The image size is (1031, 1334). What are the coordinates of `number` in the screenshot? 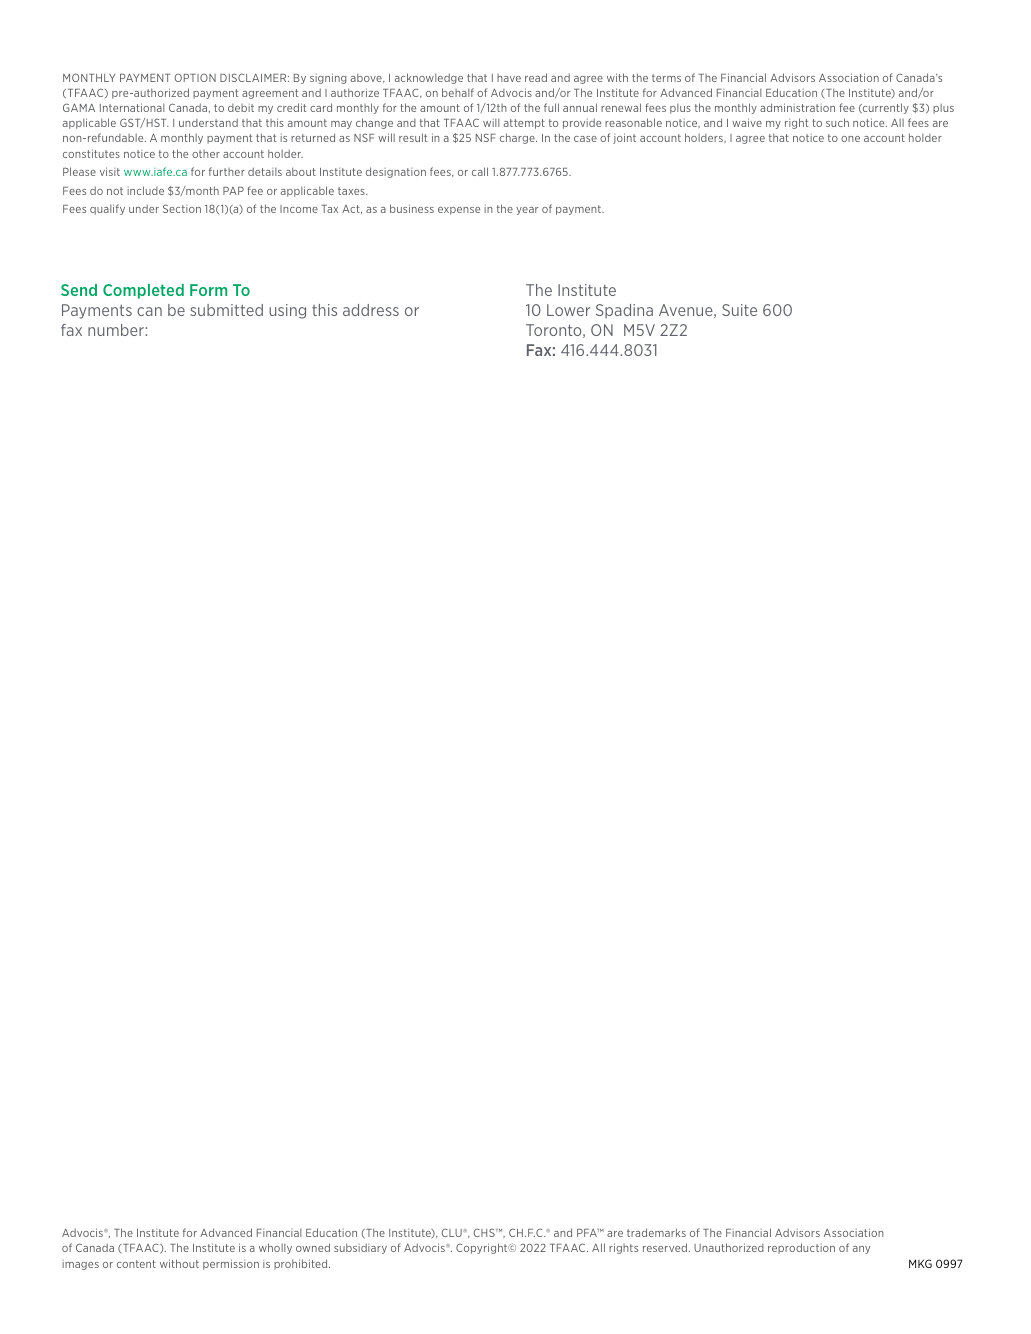 It's located at (116, 330).
